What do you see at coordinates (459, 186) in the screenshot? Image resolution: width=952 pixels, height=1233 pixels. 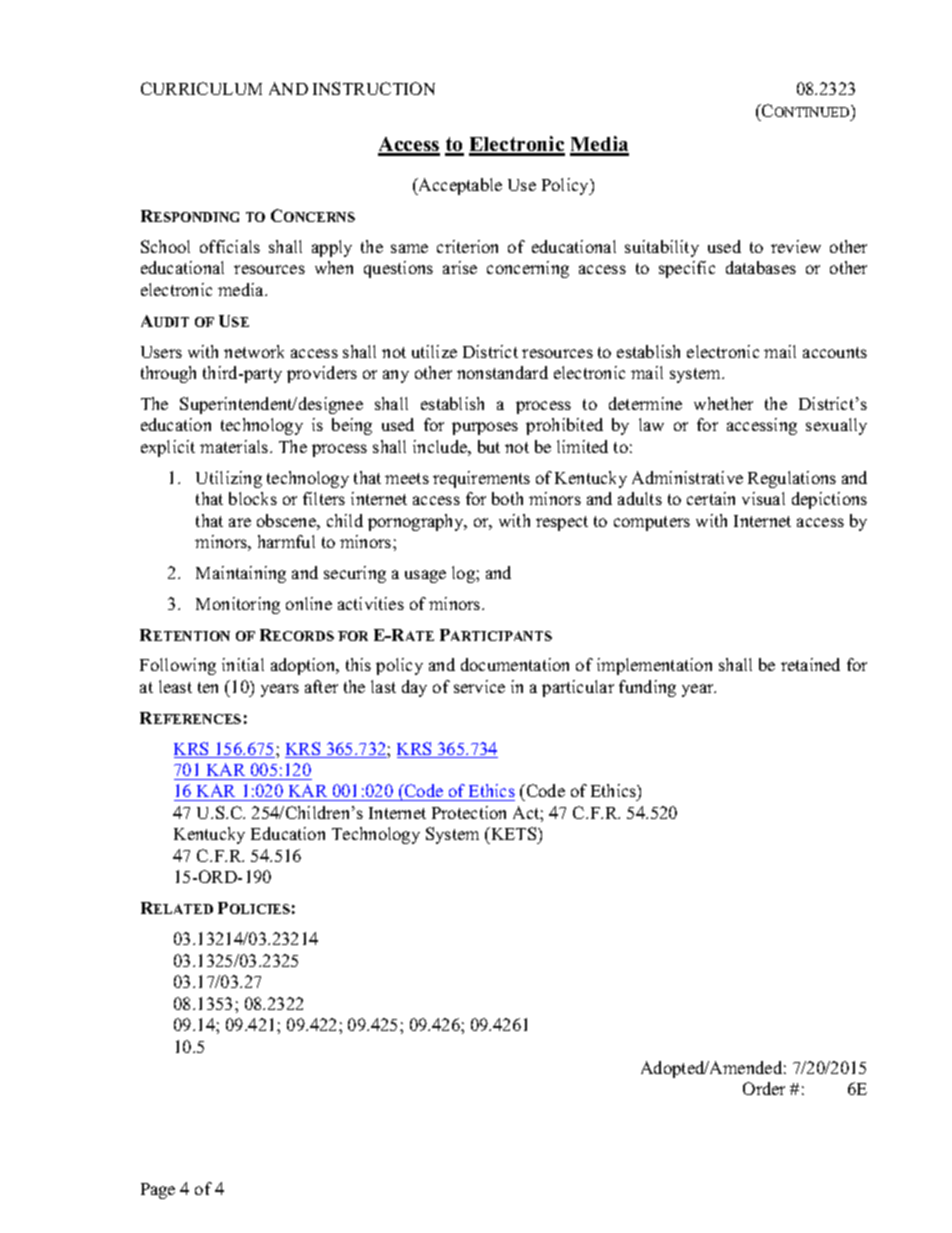 I see `Acceptable` at bounding box center [459, 186].
